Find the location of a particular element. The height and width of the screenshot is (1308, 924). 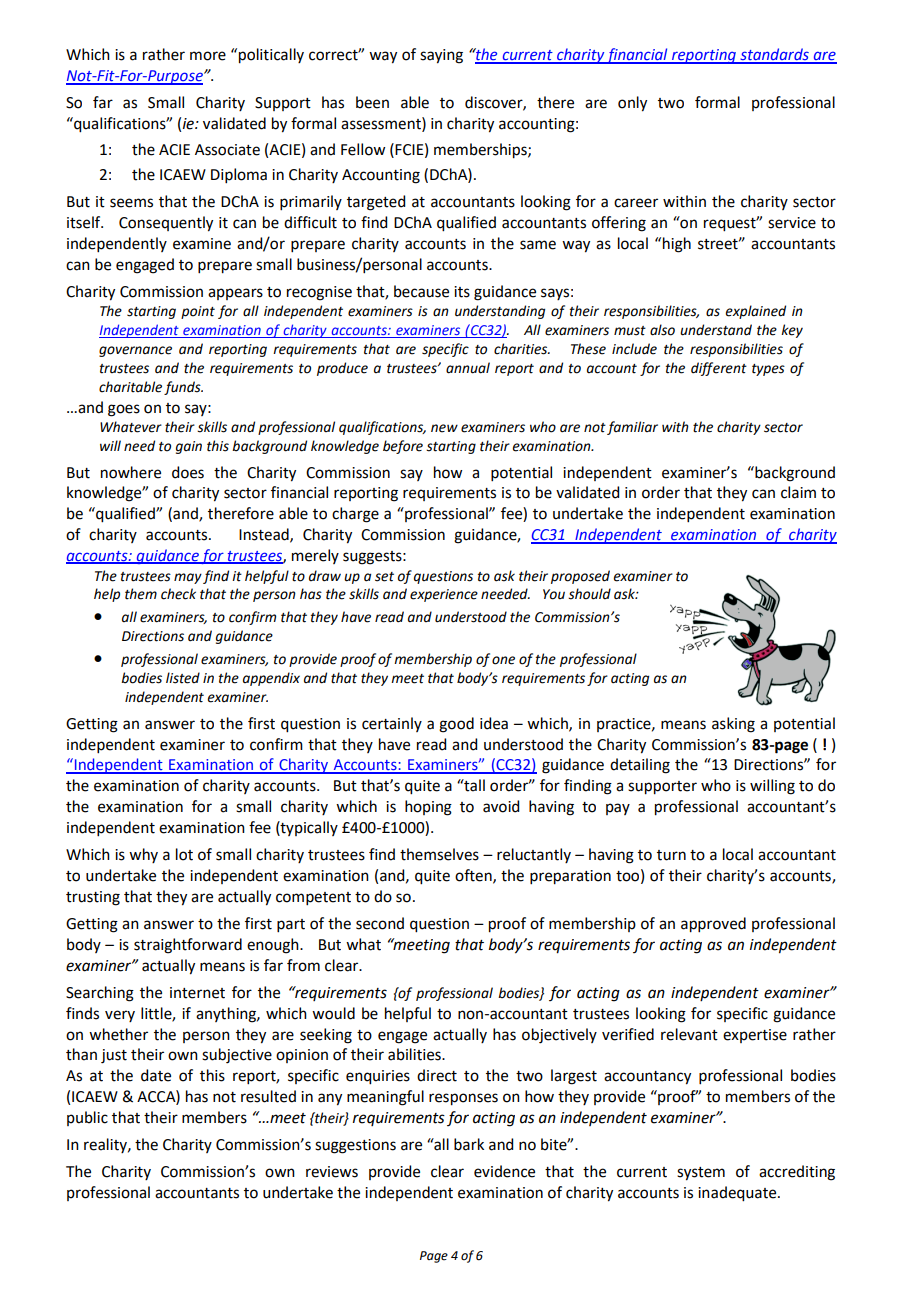

bark is located at coordinates (469, 1144).
